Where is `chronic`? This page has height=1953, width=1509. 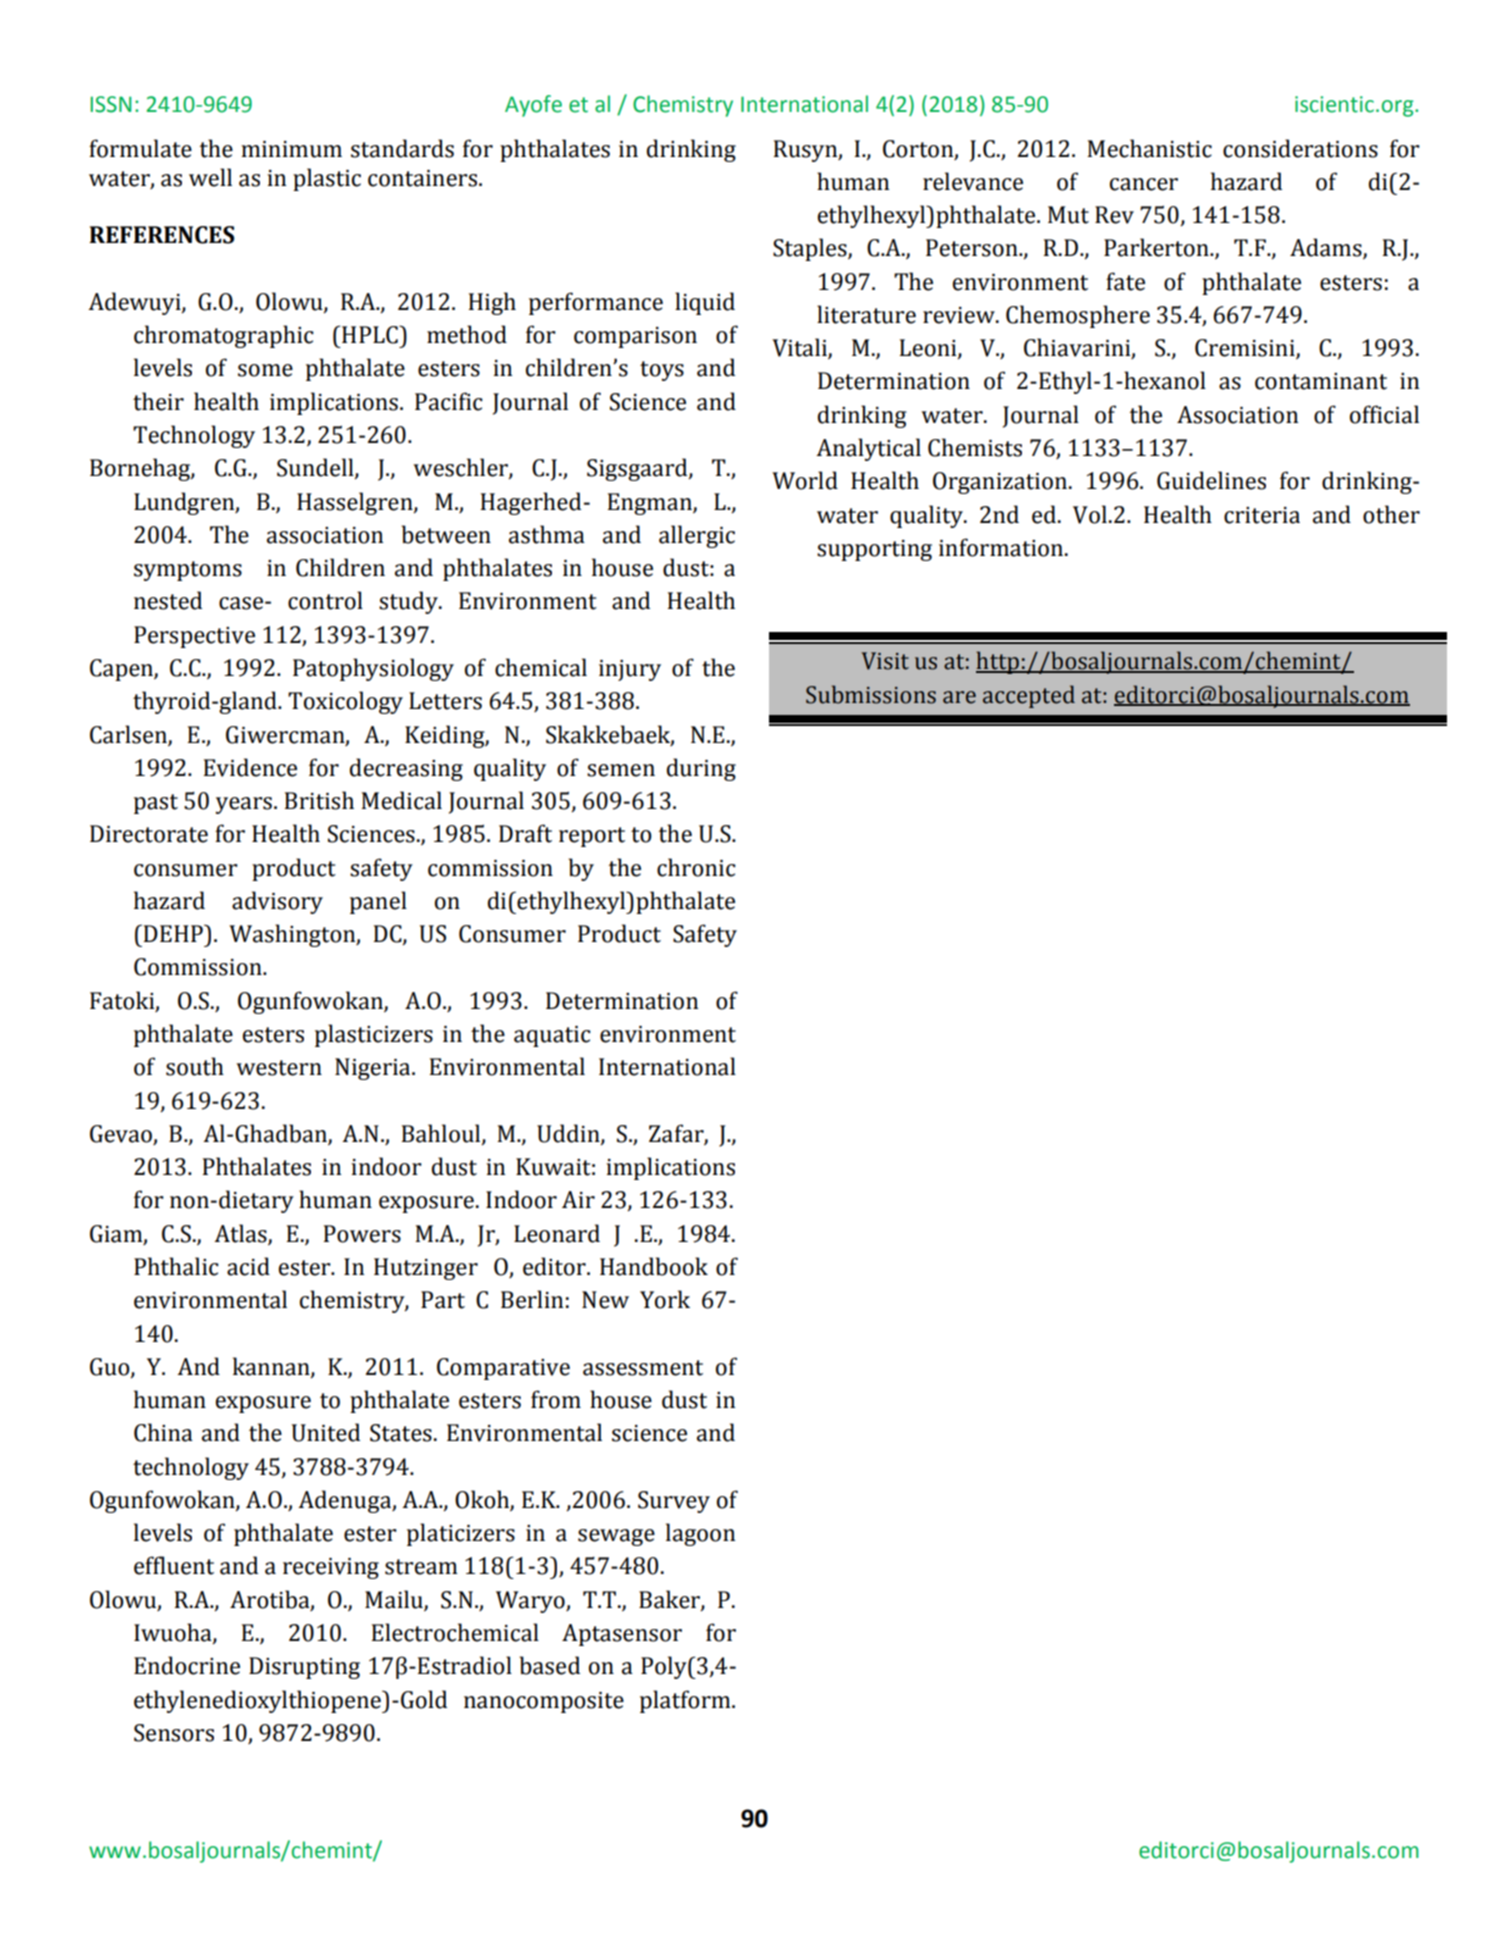 chronic is located at coordinates (696, 867).
